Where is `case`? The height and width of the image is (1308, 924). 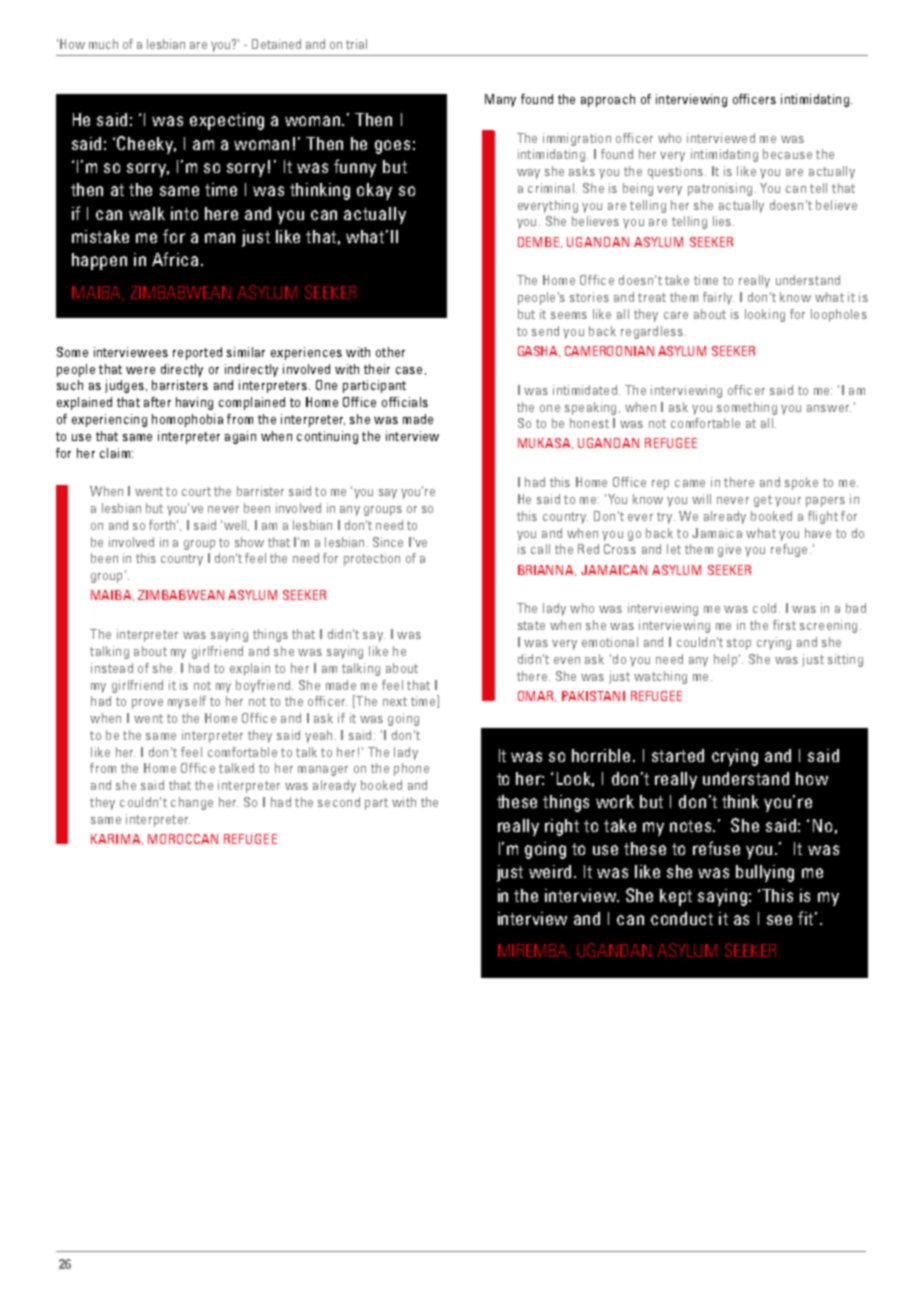
case is located at coordinates (409, 370).
